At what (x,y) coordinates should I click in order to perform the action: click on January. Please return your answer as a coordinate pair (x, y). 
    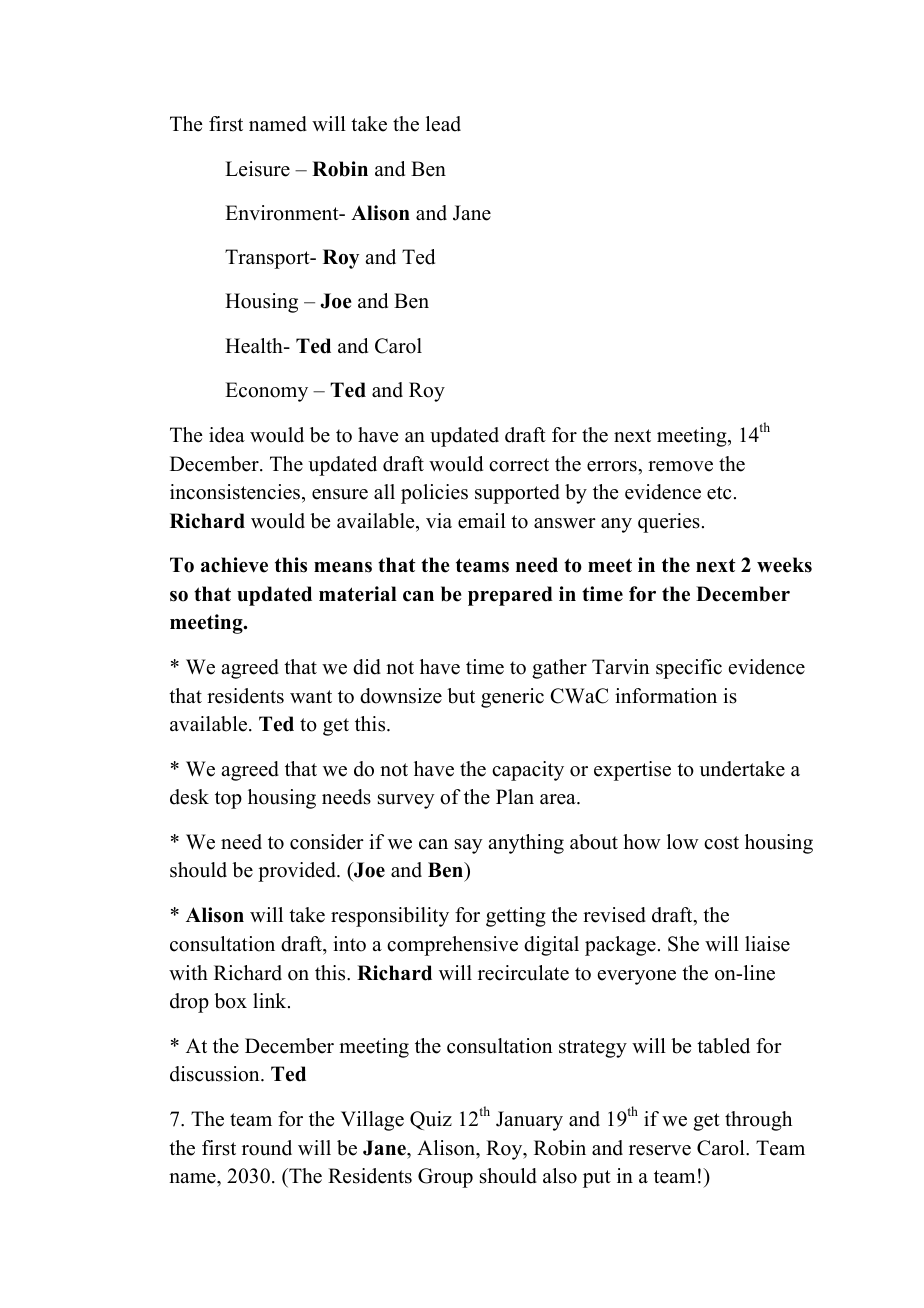
    Looking at the image, I should click on (529, 1121).
